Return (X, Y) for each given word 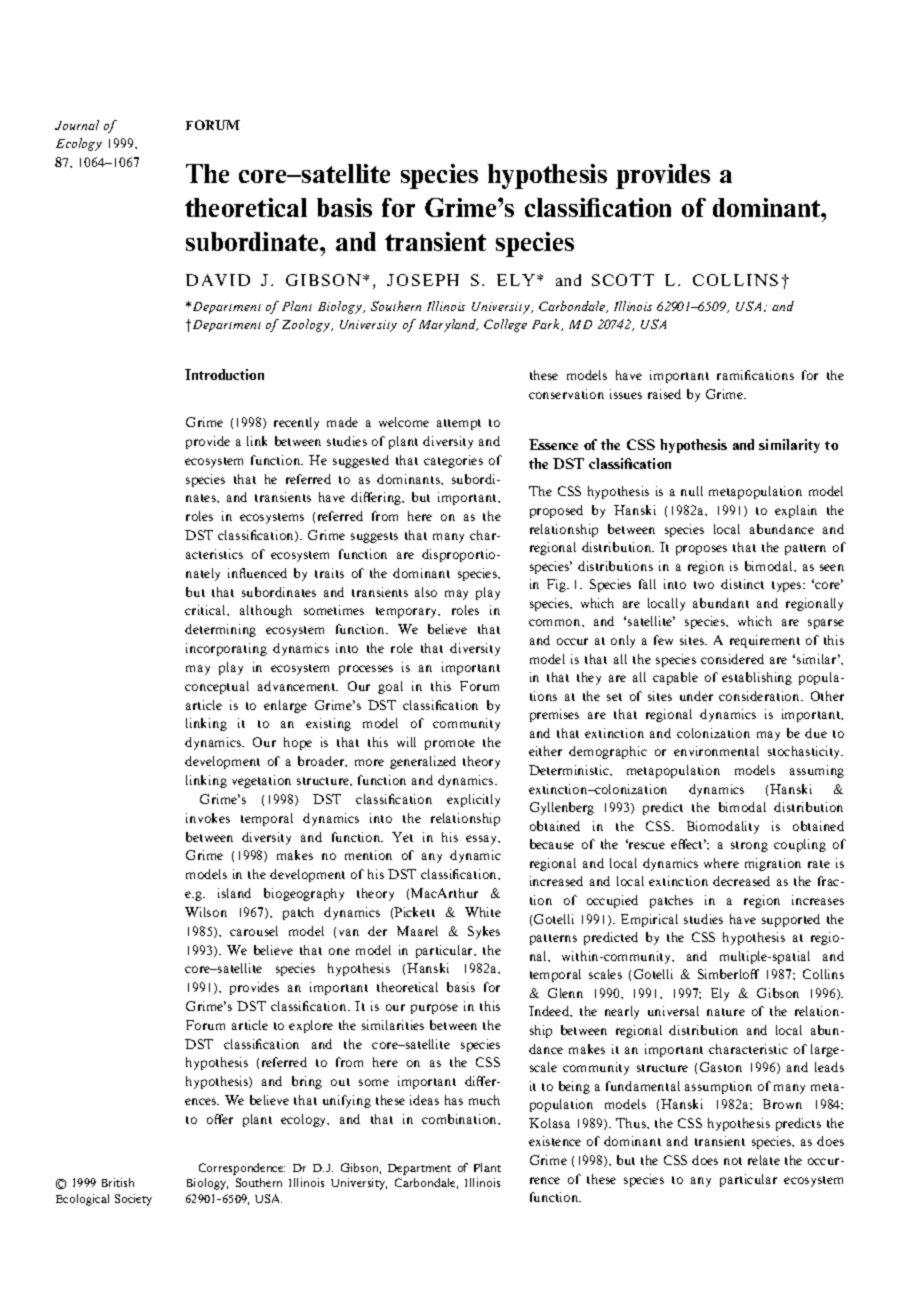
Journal (77, 125)
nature (726, 1012)
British (118, 1182)
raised (664, 394)
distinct (742, 584)
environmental (716, 751)
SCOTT (623, 280)
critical (206, 610)
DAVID (218, 280)
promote (450, 744)
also (426, 592)
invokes (208, 818)
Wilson (206, 912)
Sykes (484, 932)
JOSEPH (423, 280)
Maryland (448, 325)
